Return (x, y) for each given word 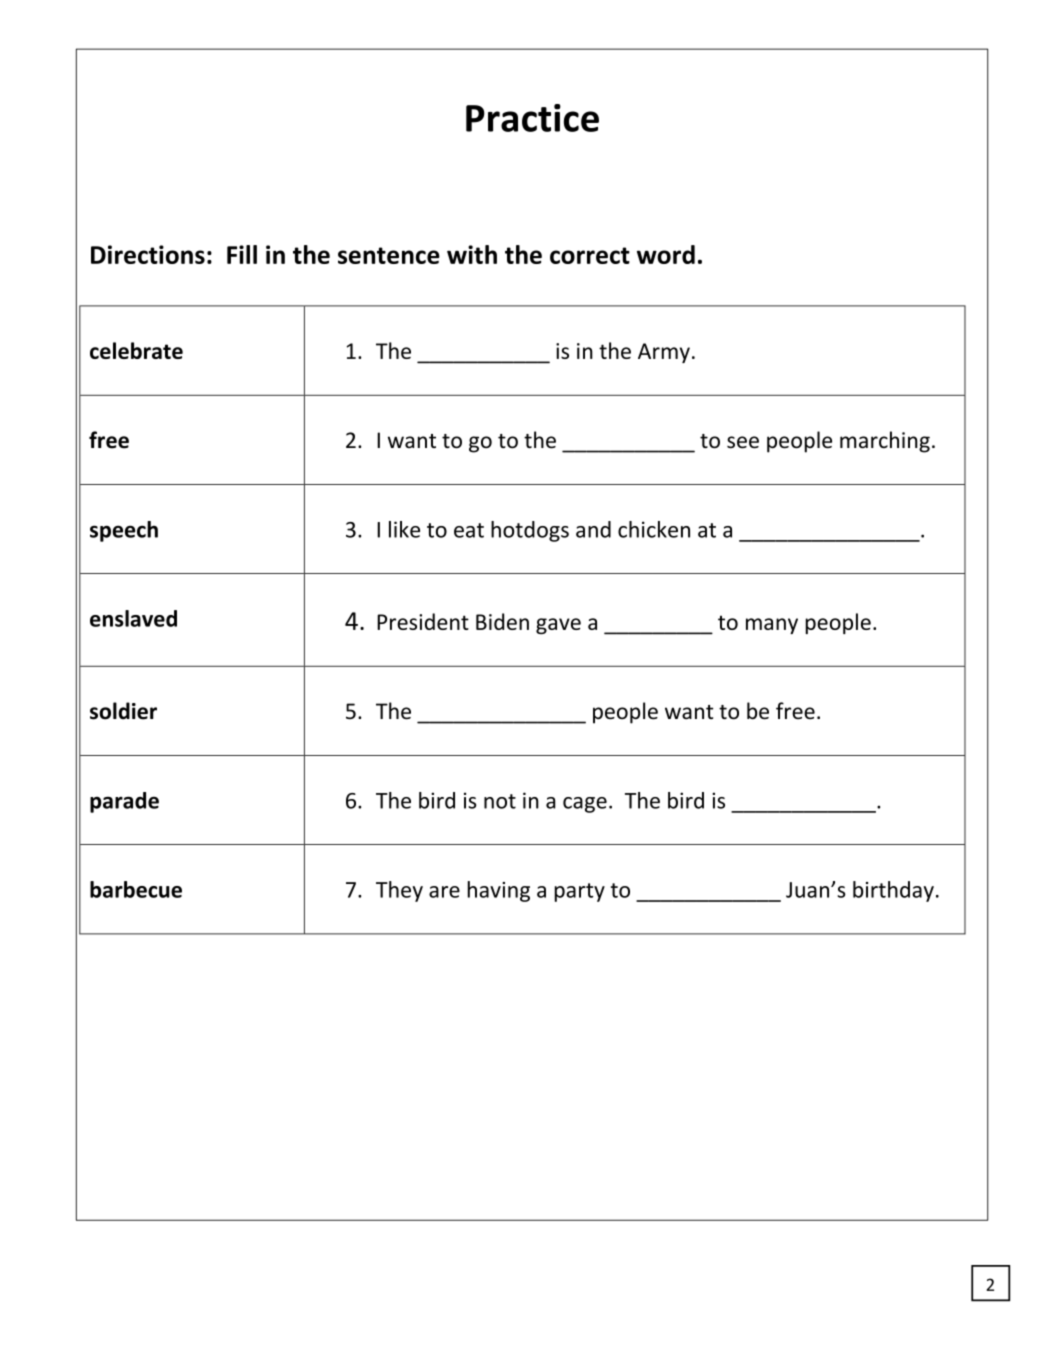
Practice (532, 118)
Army (664, 353)
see (743, 442)
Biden (502, 621)
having (498, 891)
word (666, 254)
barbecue (136, 889)
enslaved (133, 618)
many (772, 626)
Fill (242, 254)
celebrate (136, 350)
